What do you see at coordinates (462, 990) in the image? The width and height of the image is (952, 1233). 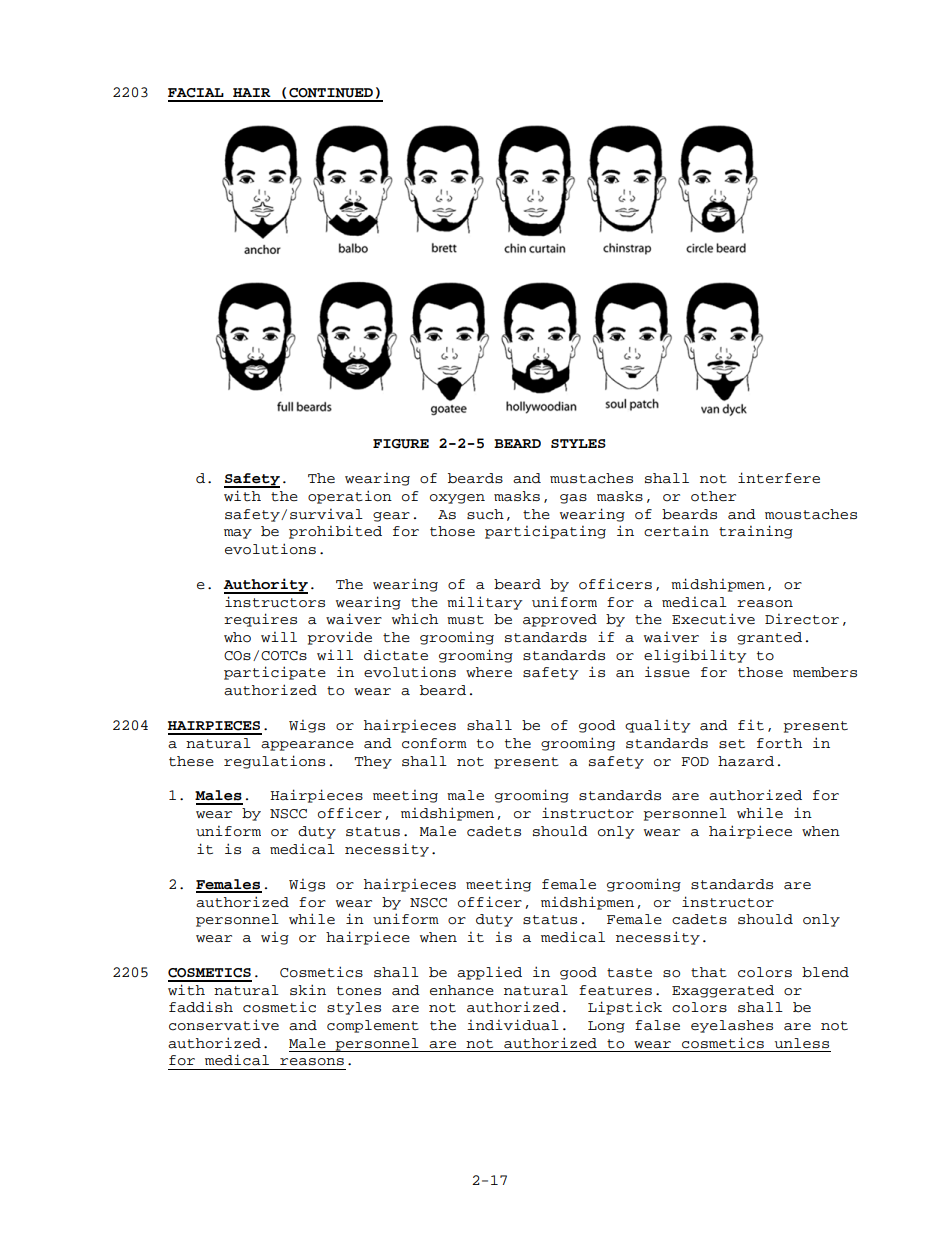 I see `enhance` at bounding box center [462, 990].
